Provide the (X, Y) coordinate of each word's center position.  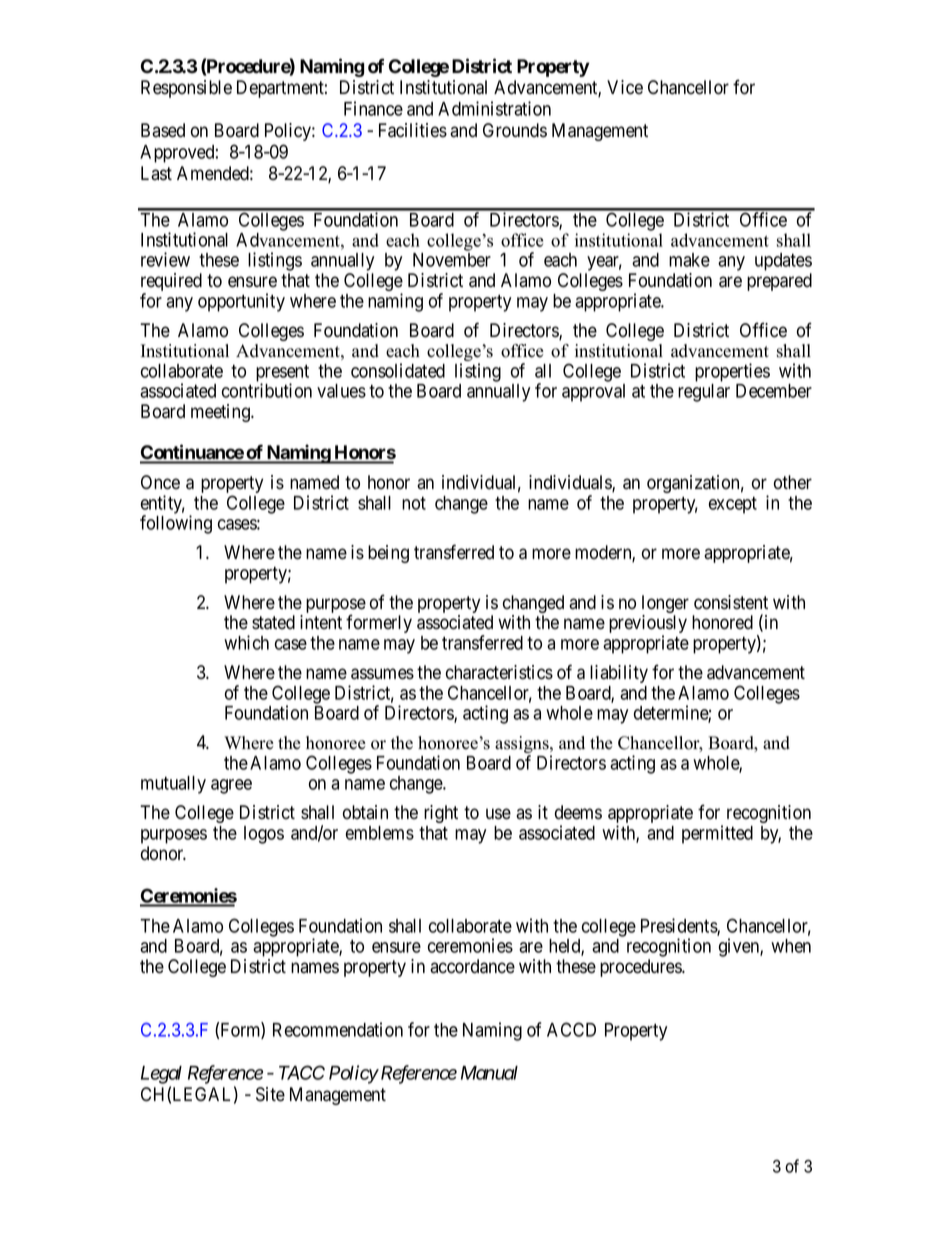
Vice (625, 87)
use (498, 814)
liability (619, 674)
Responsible (186, 89)
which (246, 642)
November (452, 260)
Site (270, 1094)
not (414, 503)
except (733, 505)
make (689, 260)
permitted (717, 834)
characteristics (499, 672)
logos (264, 835)
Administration (494, 108)
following (176, 524)
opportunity (241, 302)
